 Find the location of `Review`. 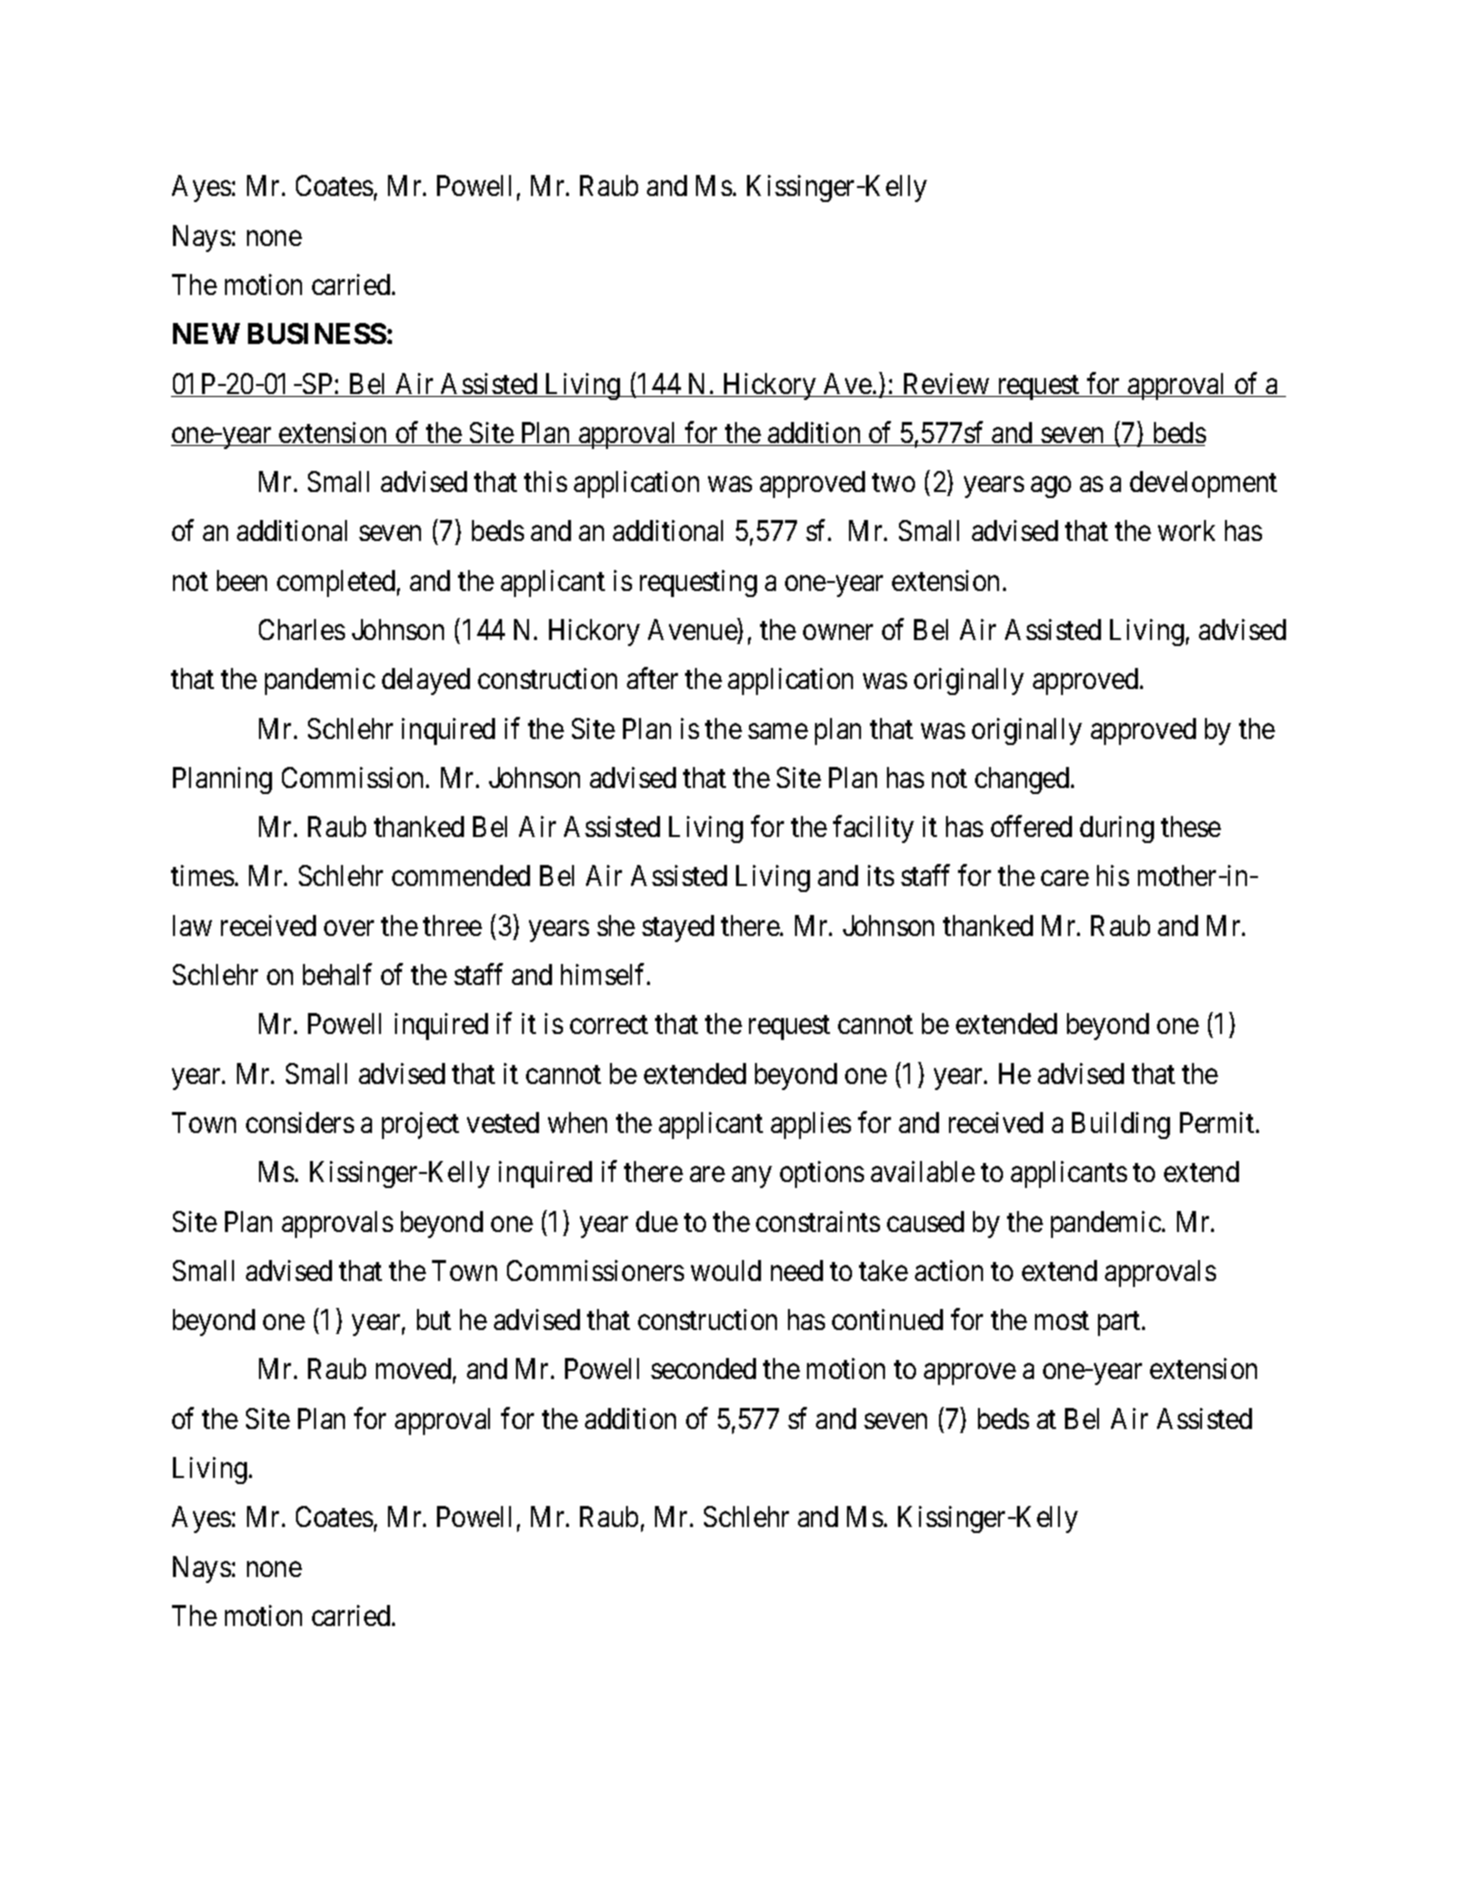

Review is located at coordinates (946, 385).
